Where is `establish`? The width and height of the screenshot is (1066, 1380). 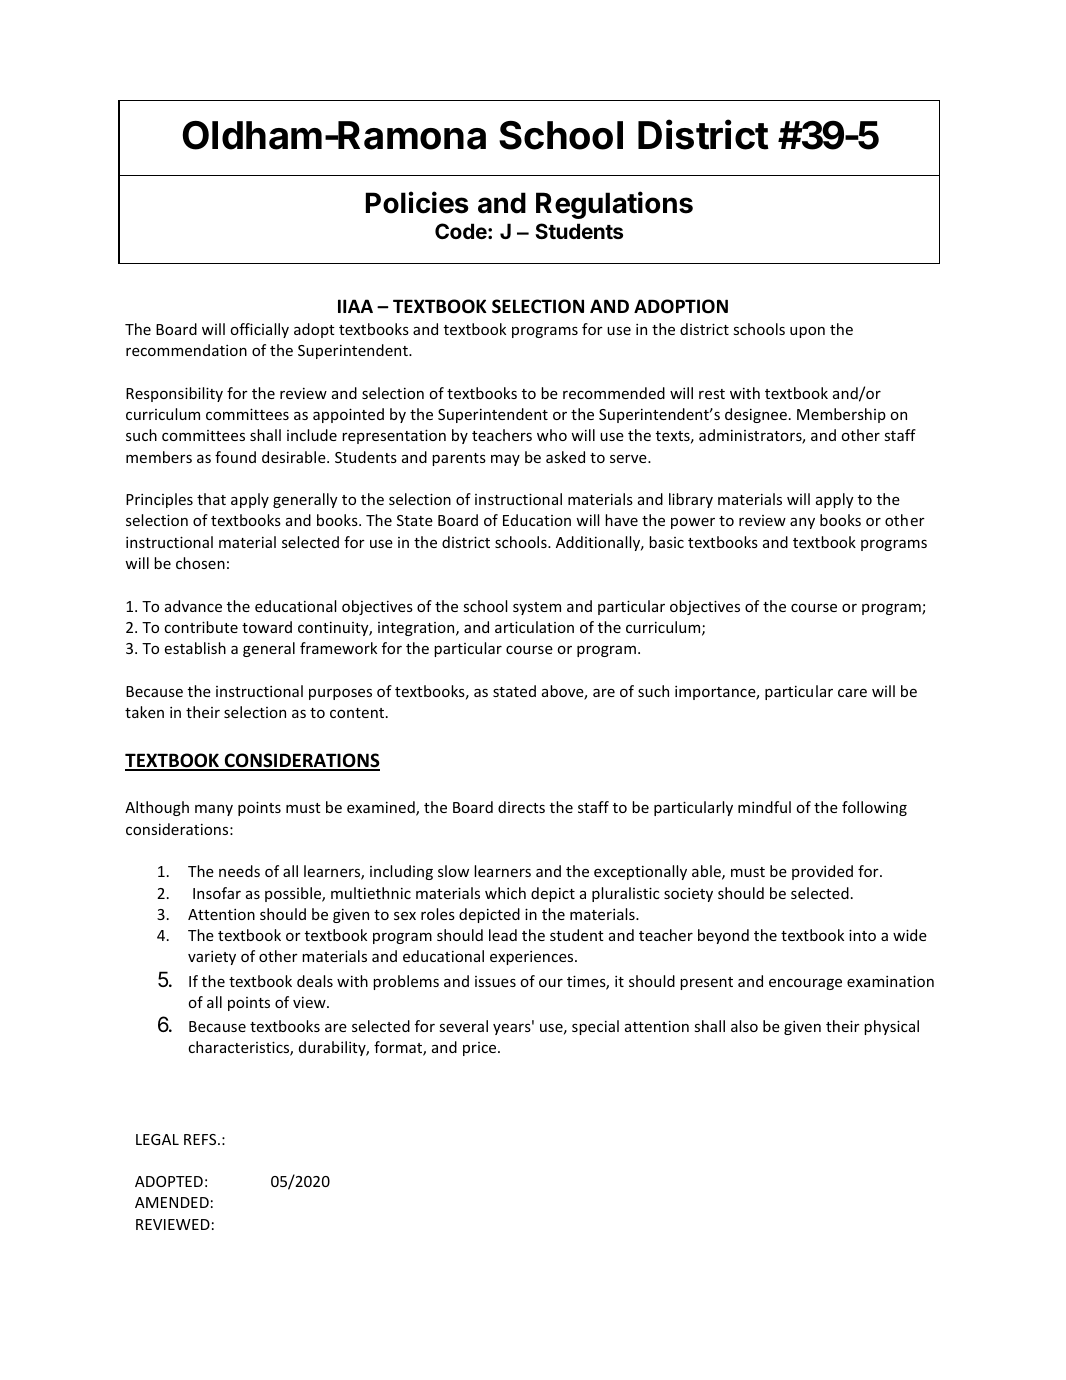 establish is located at coordinates (195, 648).
